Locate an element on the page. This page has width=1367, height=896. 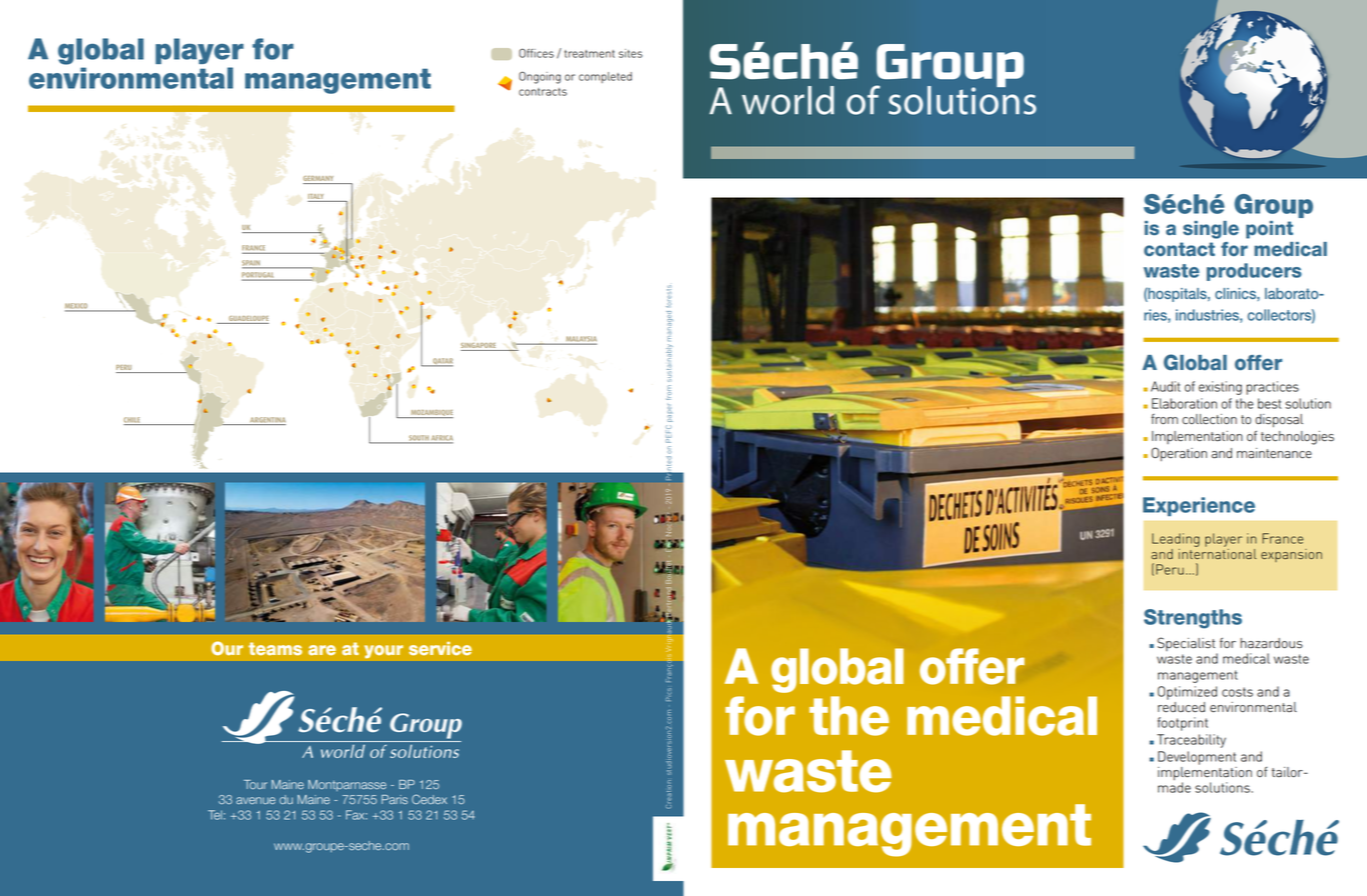
Development is located at coordinates (1197, 758).
